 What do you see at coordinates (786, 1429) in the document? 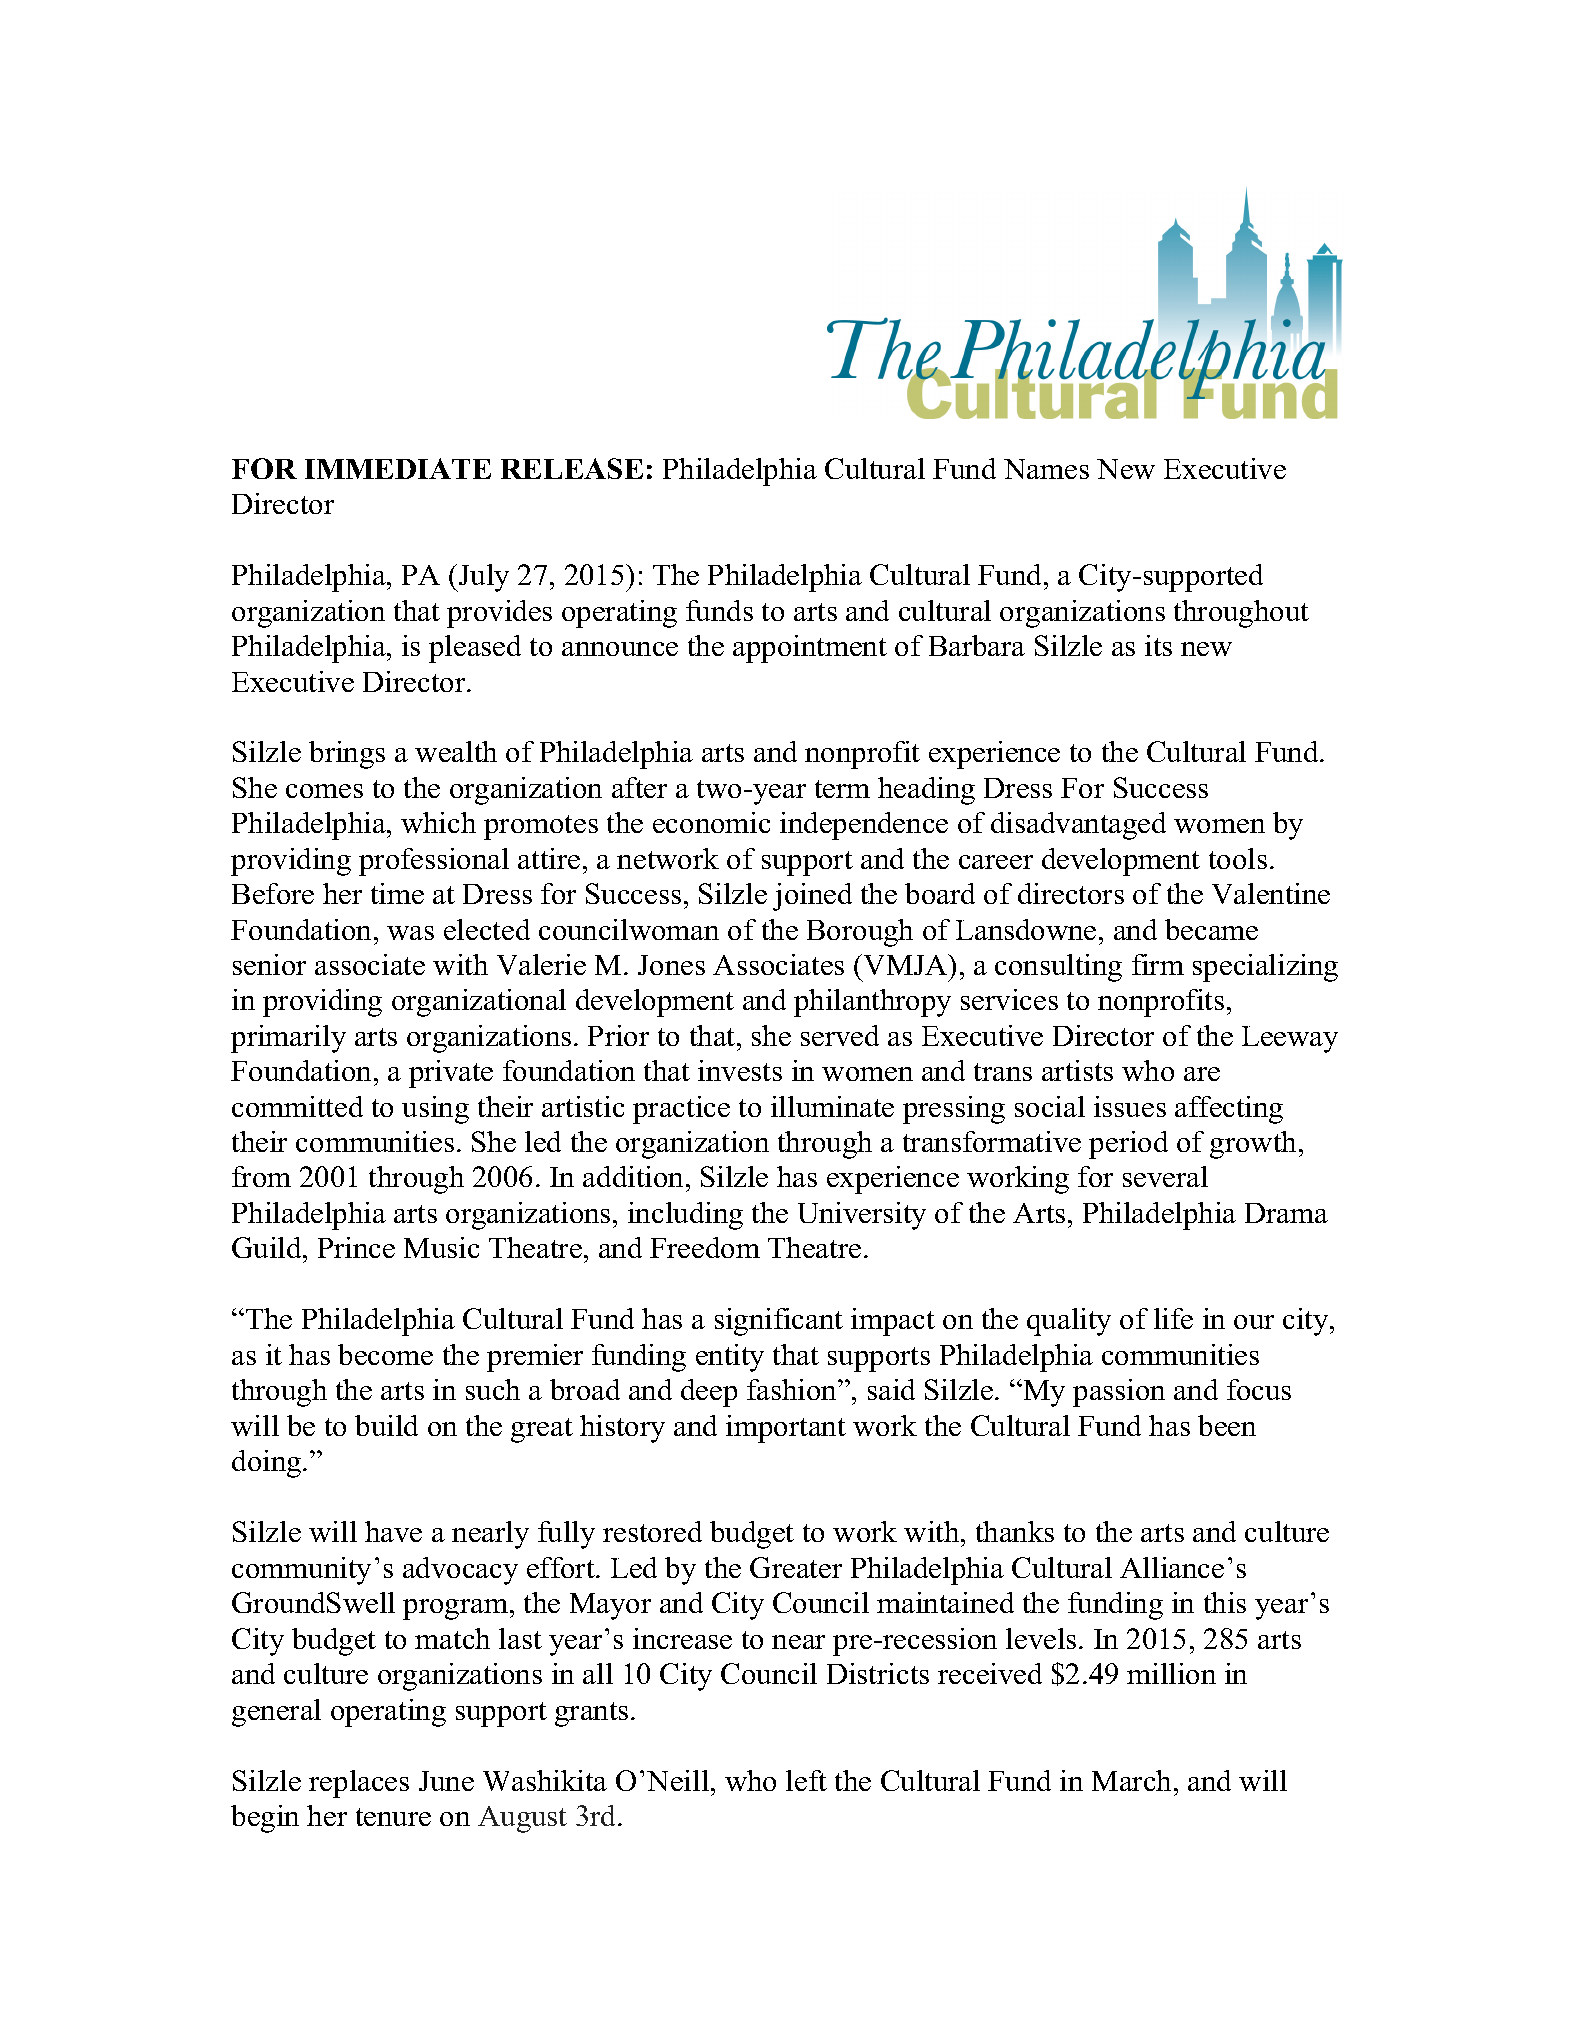
I see `important` at bounding box center [786, 1429].
